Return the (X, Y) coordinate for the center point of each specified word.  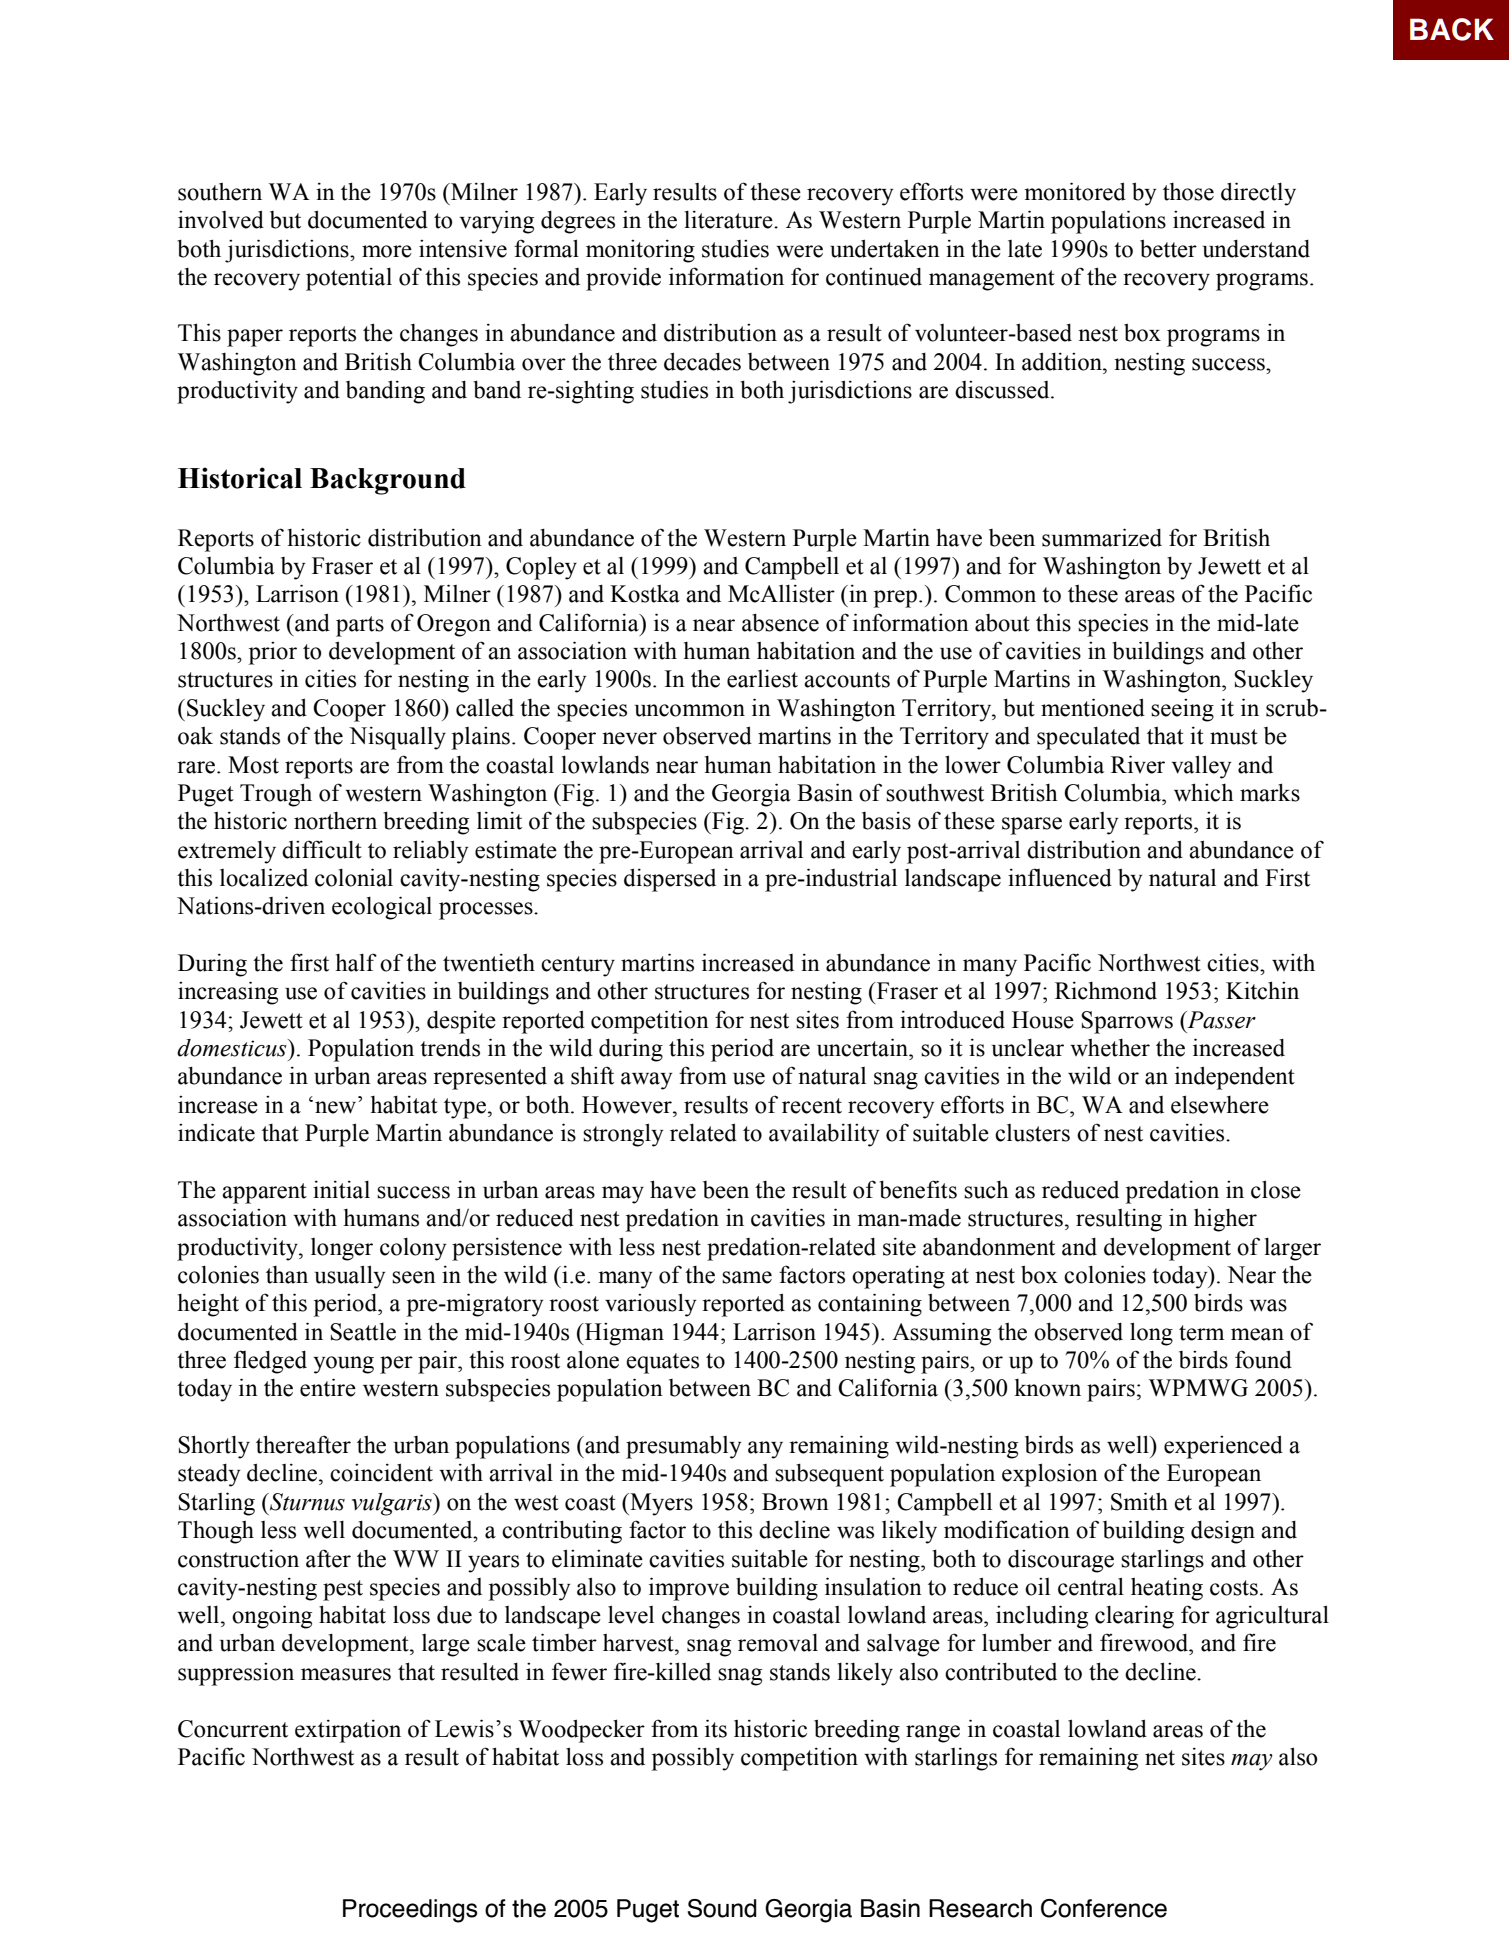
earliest (762, 678)
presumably (683, 1447)
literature (730, 219)
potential (349, 279)
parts (360, 626)
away (646, 1081)
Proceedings (410, 1911)
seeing (1182, 710)
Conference (1104, 1908)
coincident (381, 1472)
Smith (1139, 1501)
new (335, 1107)
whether (1110, 1048)
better (1168, 248)
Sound (722, 1908)
